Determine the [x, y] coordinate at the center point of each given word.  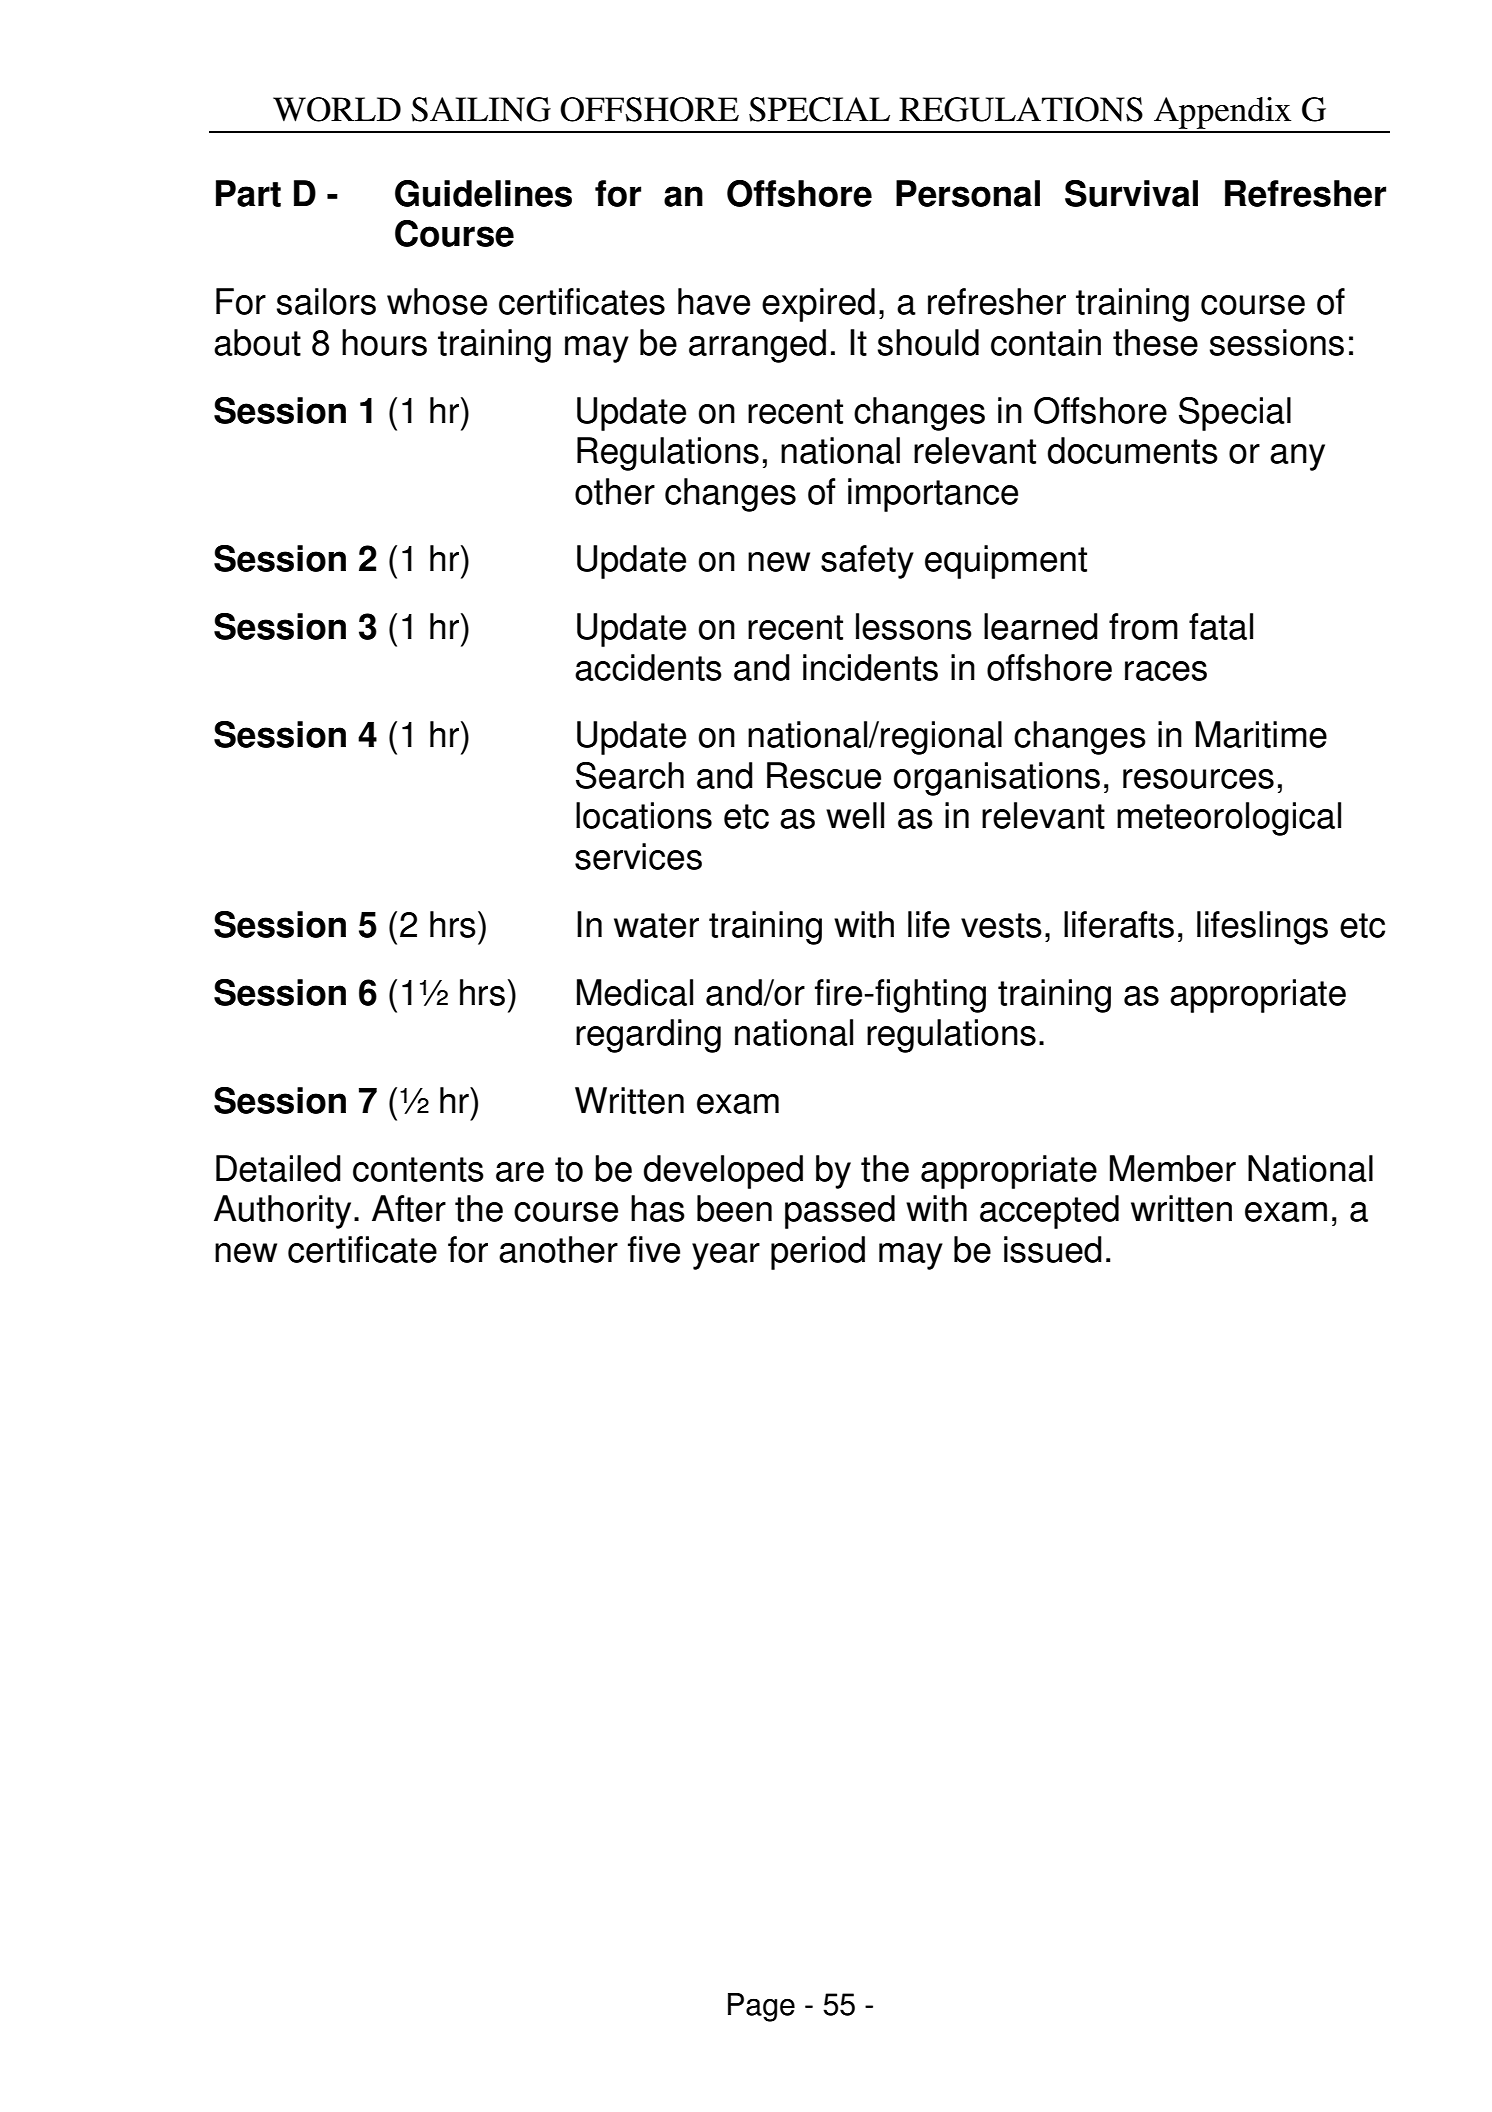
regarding [648, 1036]
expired [818, 305]
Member [1173, 1168]
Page [761, 2007]
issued [1053, 1249]
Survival [1131, 193]
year [726, 1256]
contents [418, 1169]
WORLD [337, 109]
